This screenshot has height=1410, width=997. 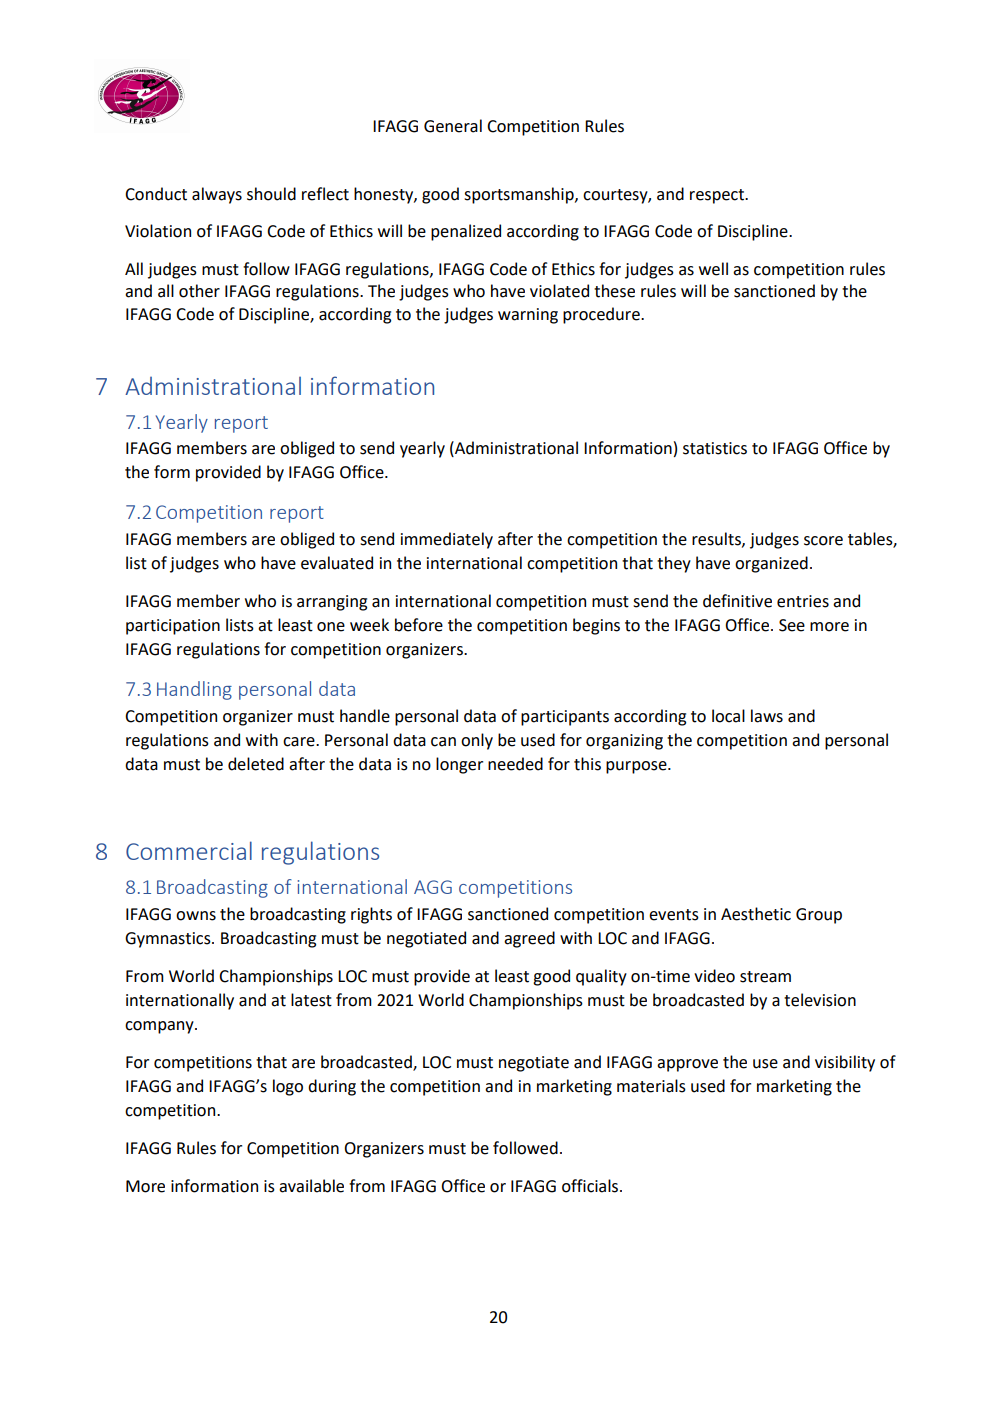 What do you see at coordinates (311, 1186) in the screenshot?
I see `available` at bounding box center [311, 1186].
